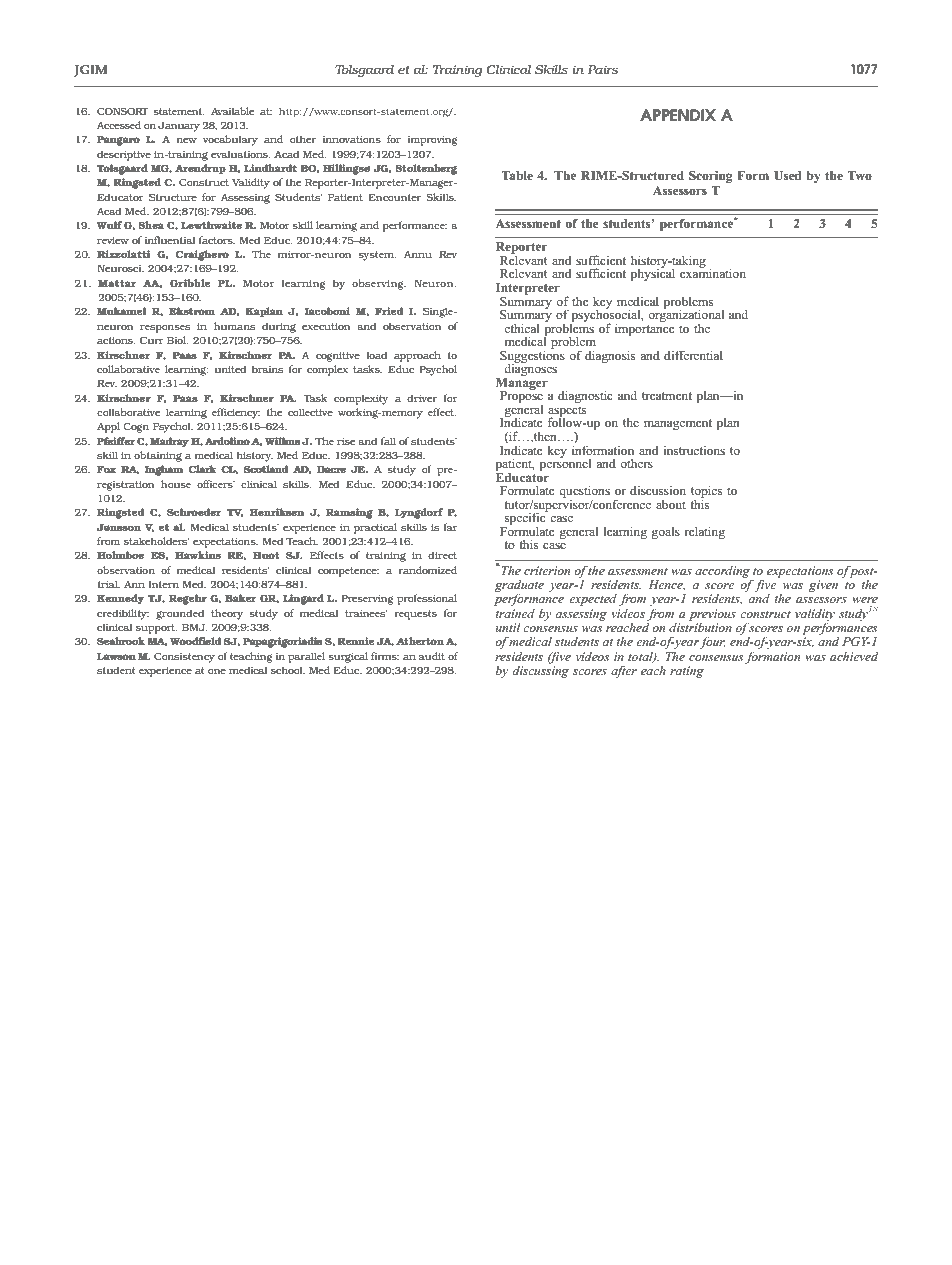 The width and height of the document is (952, 1265). What do you see at coordinates (418, 254) in the document?
I see `Annu` at bounding box center [418, 254].
